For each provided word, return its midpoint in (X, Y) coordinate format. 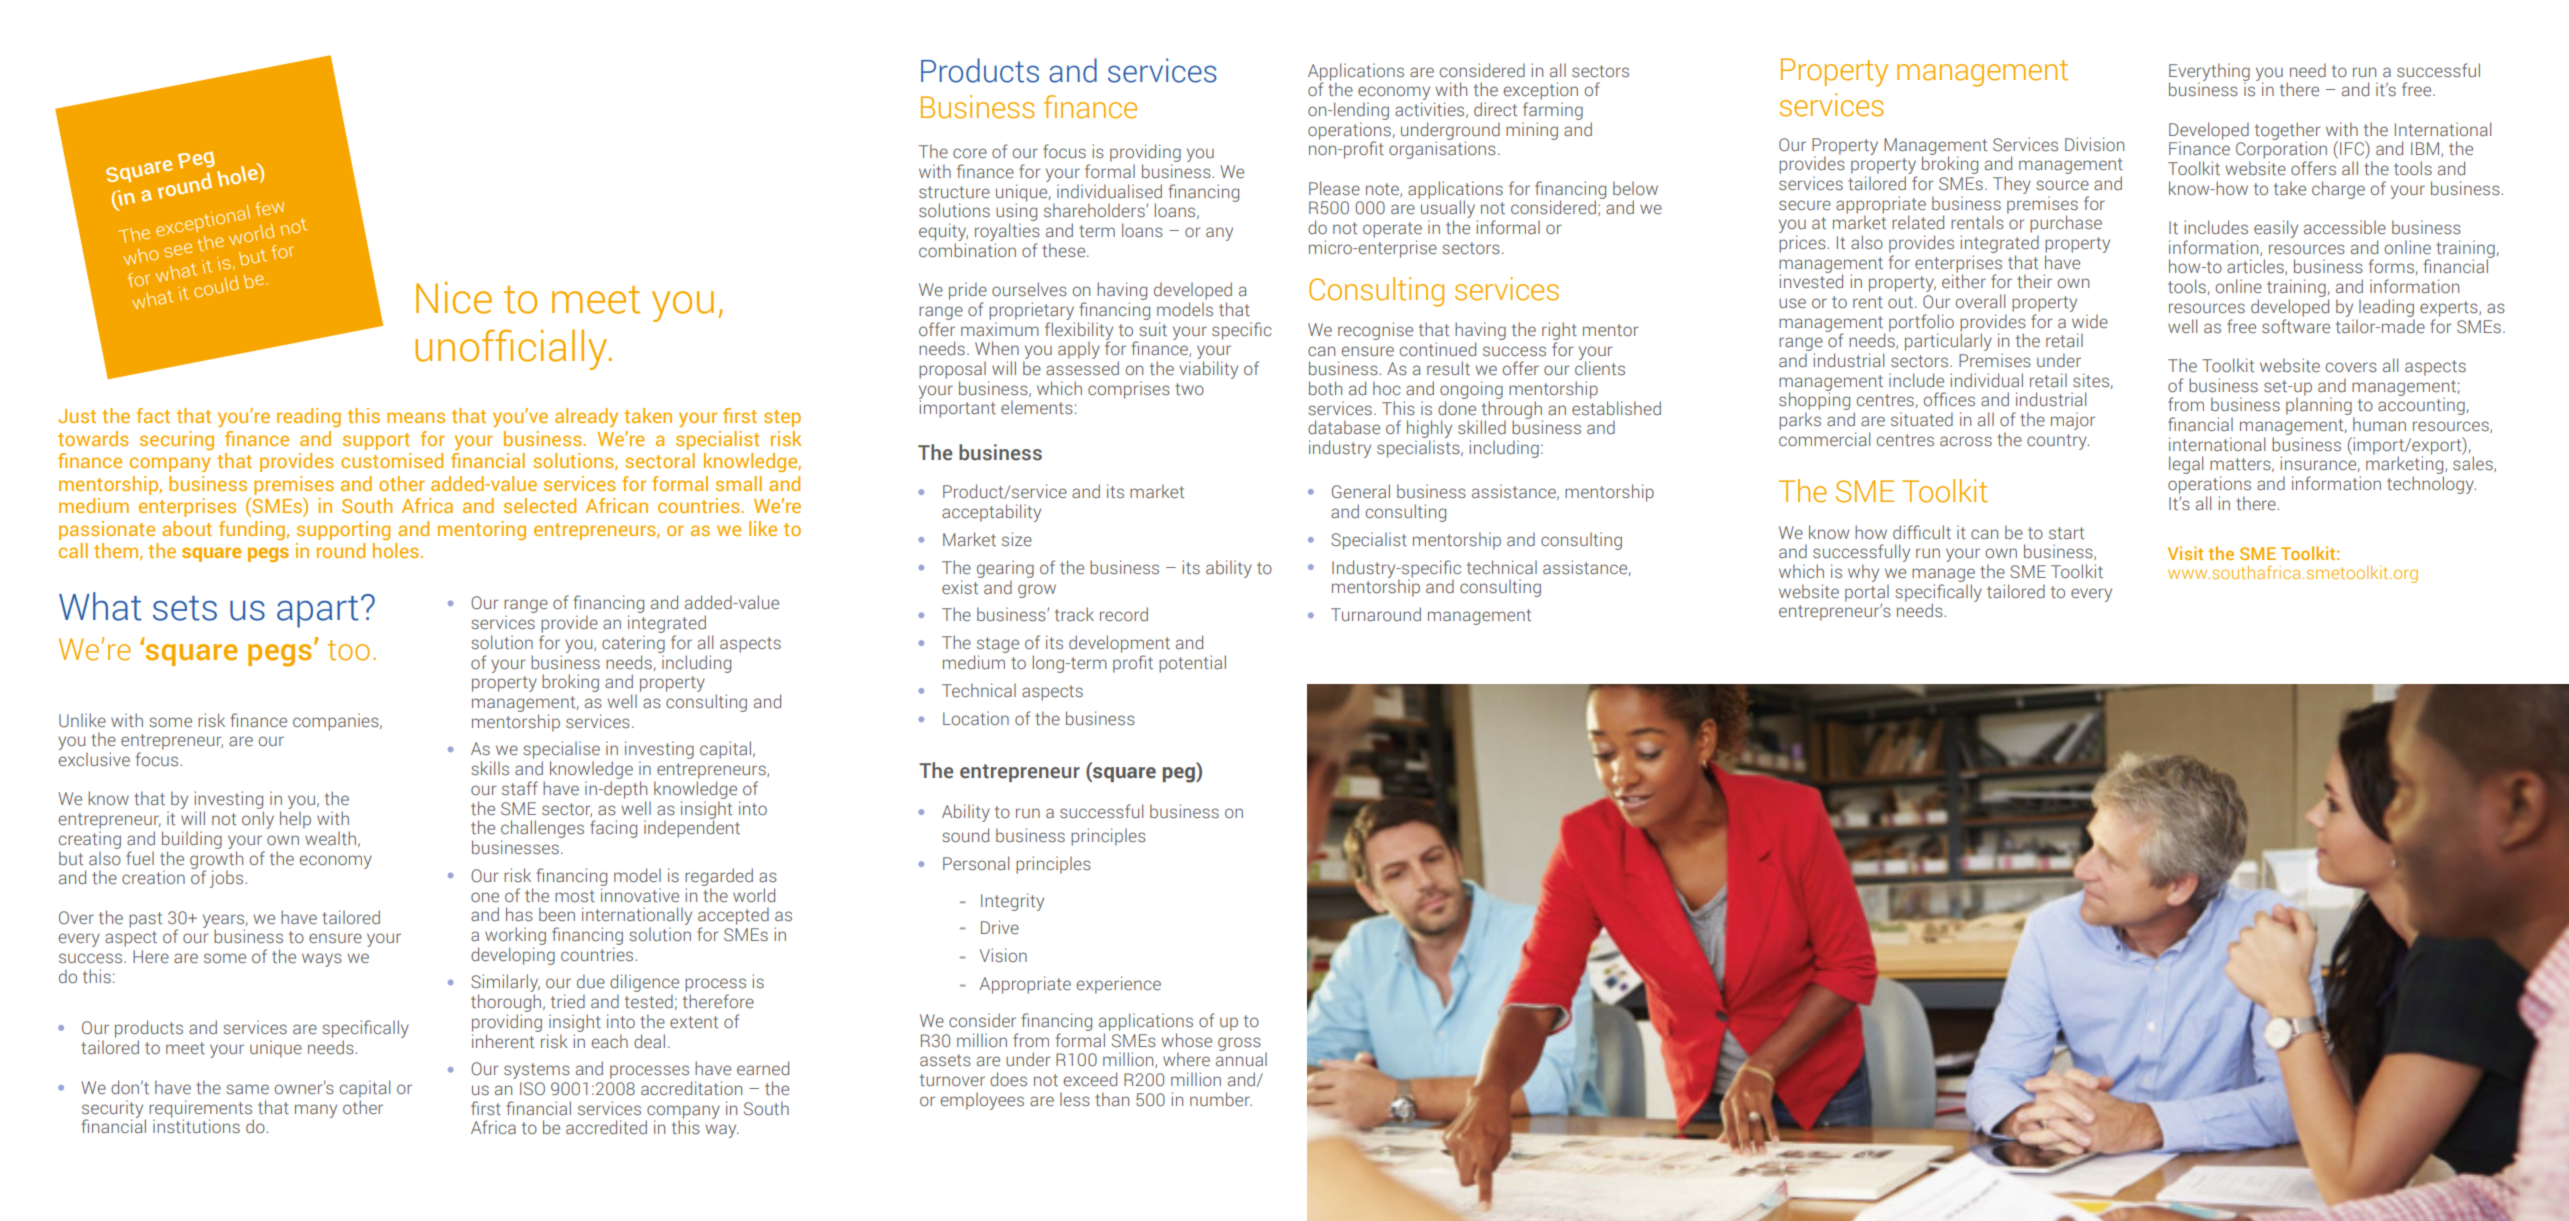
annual (1241, 1058)
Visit (2185, 553)
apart (318, 612)
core (970, 153)
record (1124, 614)
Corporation (2281, 149)
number (1221, 1099)
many (316, 1111)
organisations (1442, 149)
